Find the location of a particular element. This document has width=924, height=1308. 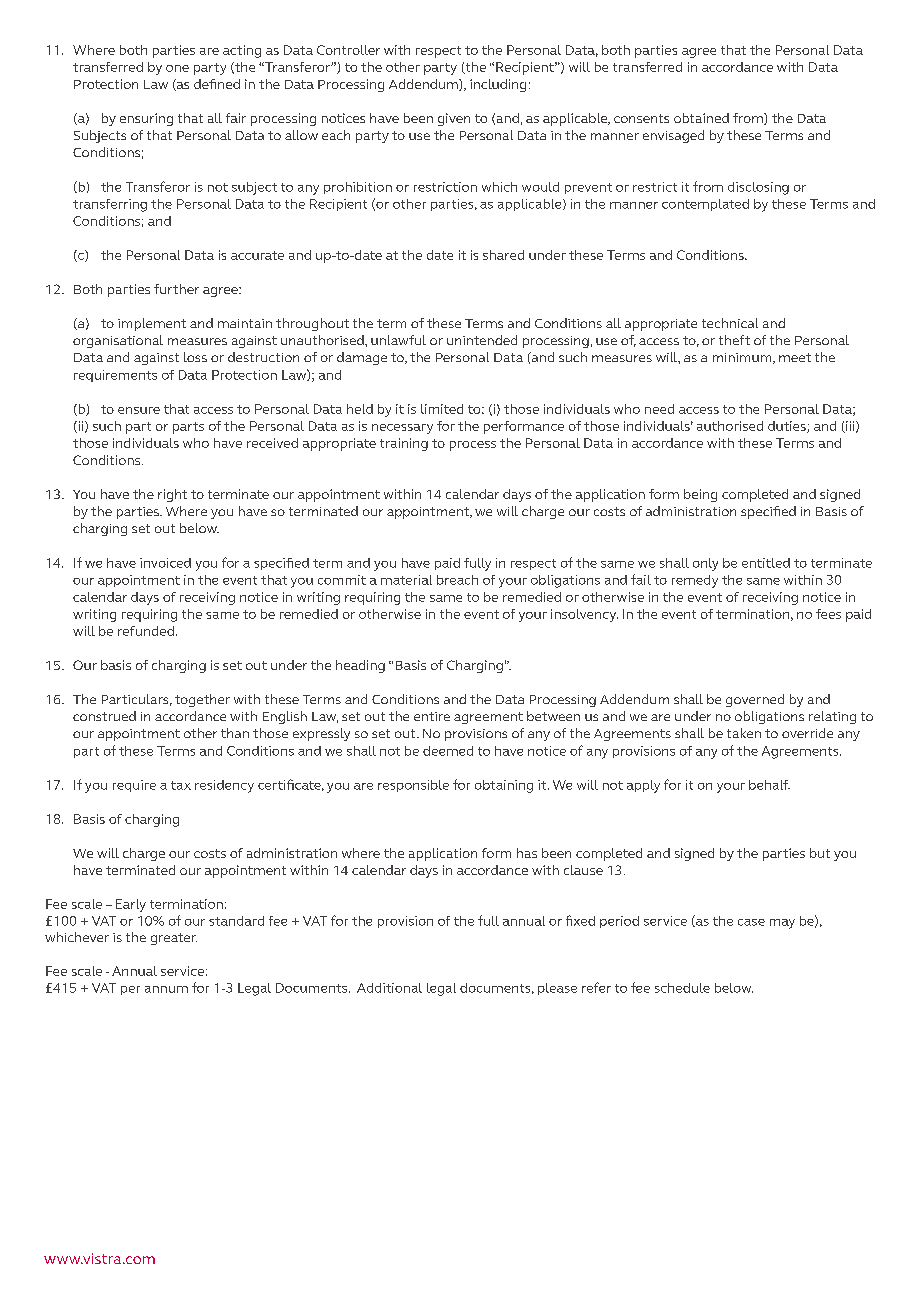

loss is located at coordinates (195, 357).
